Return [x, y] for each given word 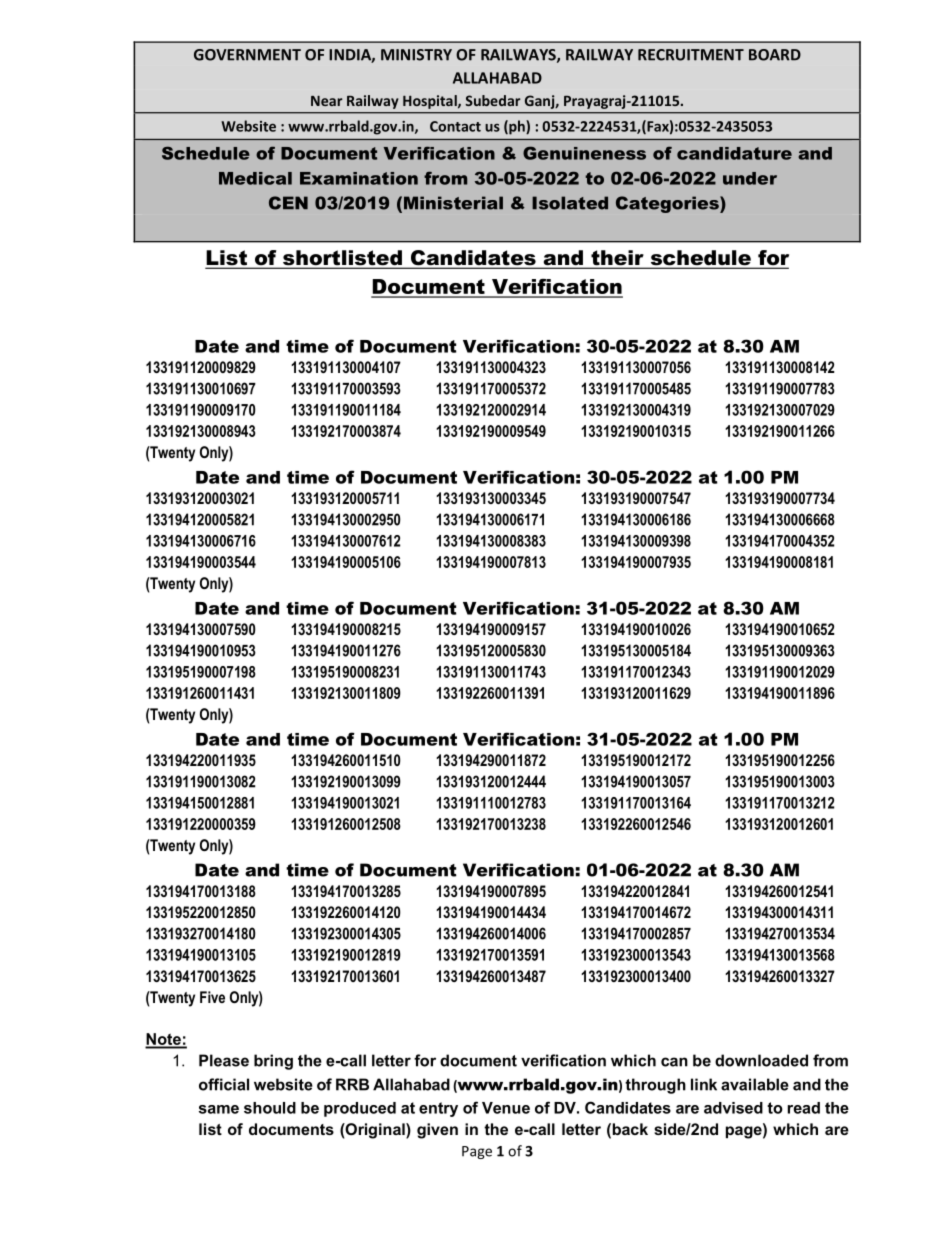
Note [164, 1040]
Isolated [570, 203]
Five [212, 997]
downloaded [761, 1060]
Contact [455, 126]
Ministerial [453, 203]
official [224, 1084]
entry [438, 1109]
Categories [668, 204]
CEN [288, 203]
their [617, 259]
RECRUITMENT [691, 55]
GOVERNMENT [247, 55]
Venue [506, 1108]
